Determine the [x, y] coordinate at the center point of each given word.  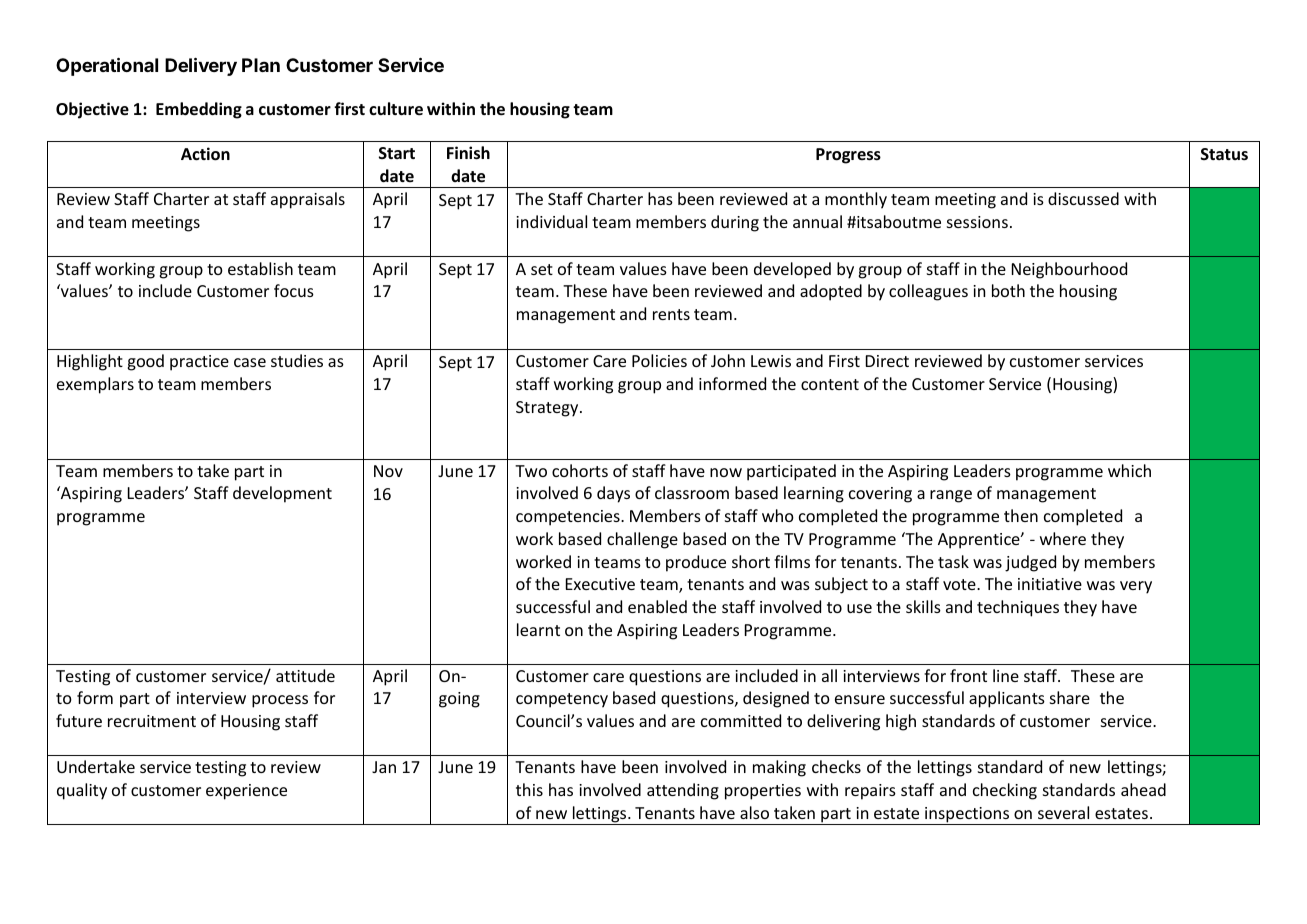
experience [246, 792]
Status [1224, 154]
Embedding [199, 110]
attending [683, 791]
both [1008, 290]
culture [396, 109]
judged [1030, 563]
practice [199, 363]
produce [696, 563]
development [282, 494]
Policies [659, 360]
